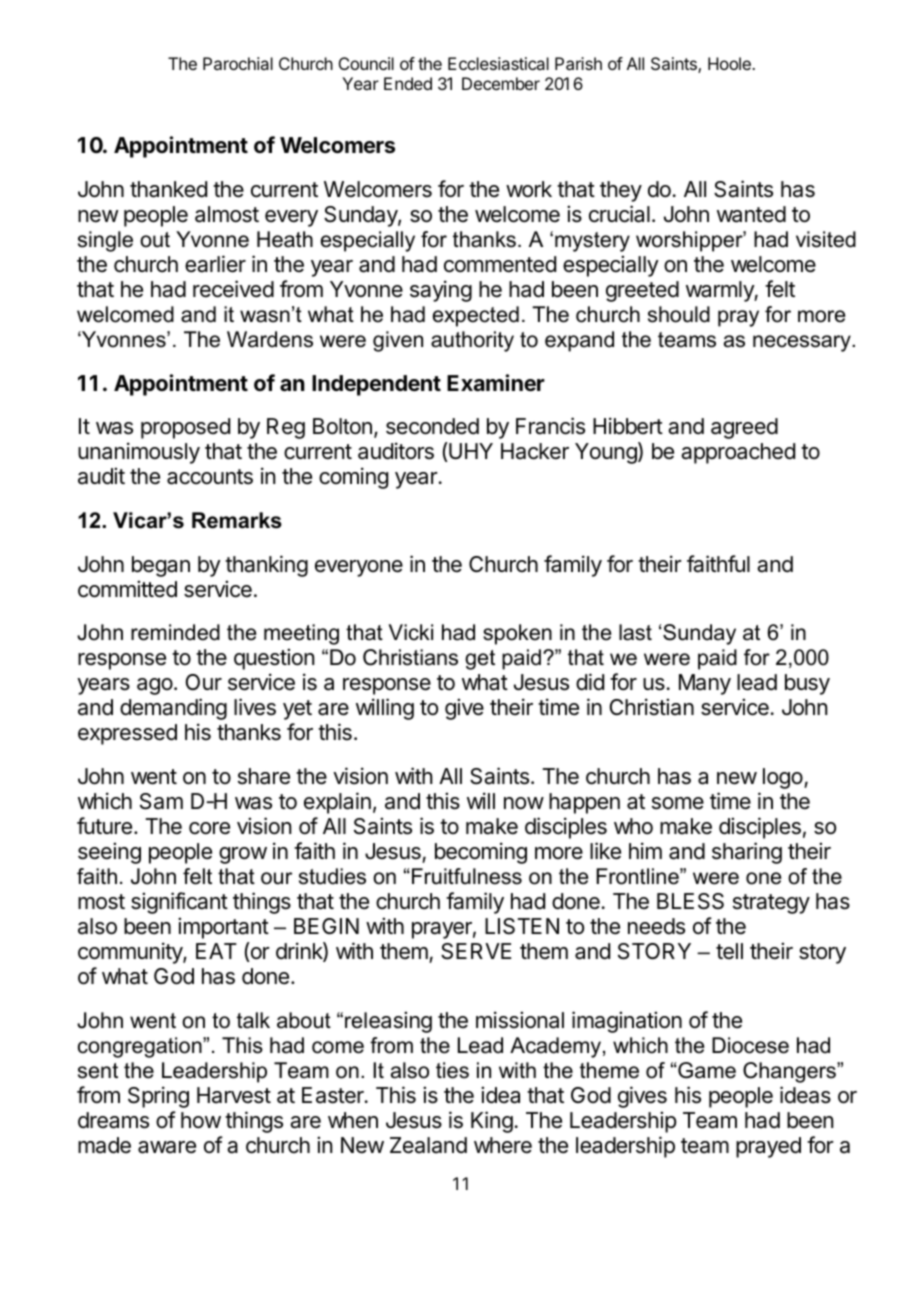  What do you see at coordinates (201, 1120) in the page?
I see `how` at bounding box center [201, 1120].
